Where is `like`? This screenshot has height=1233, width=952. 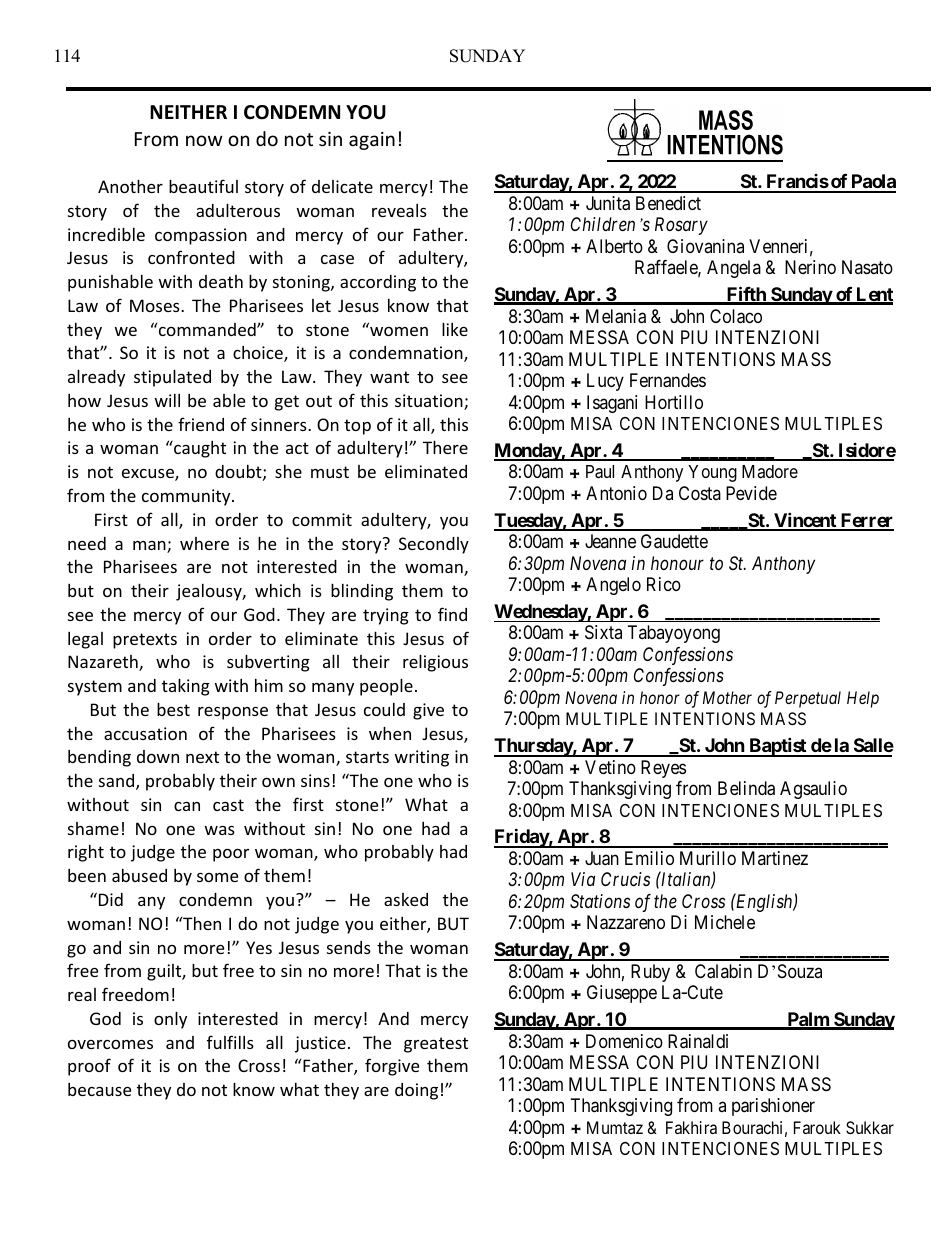
like is located at coordinates (455, 329).
